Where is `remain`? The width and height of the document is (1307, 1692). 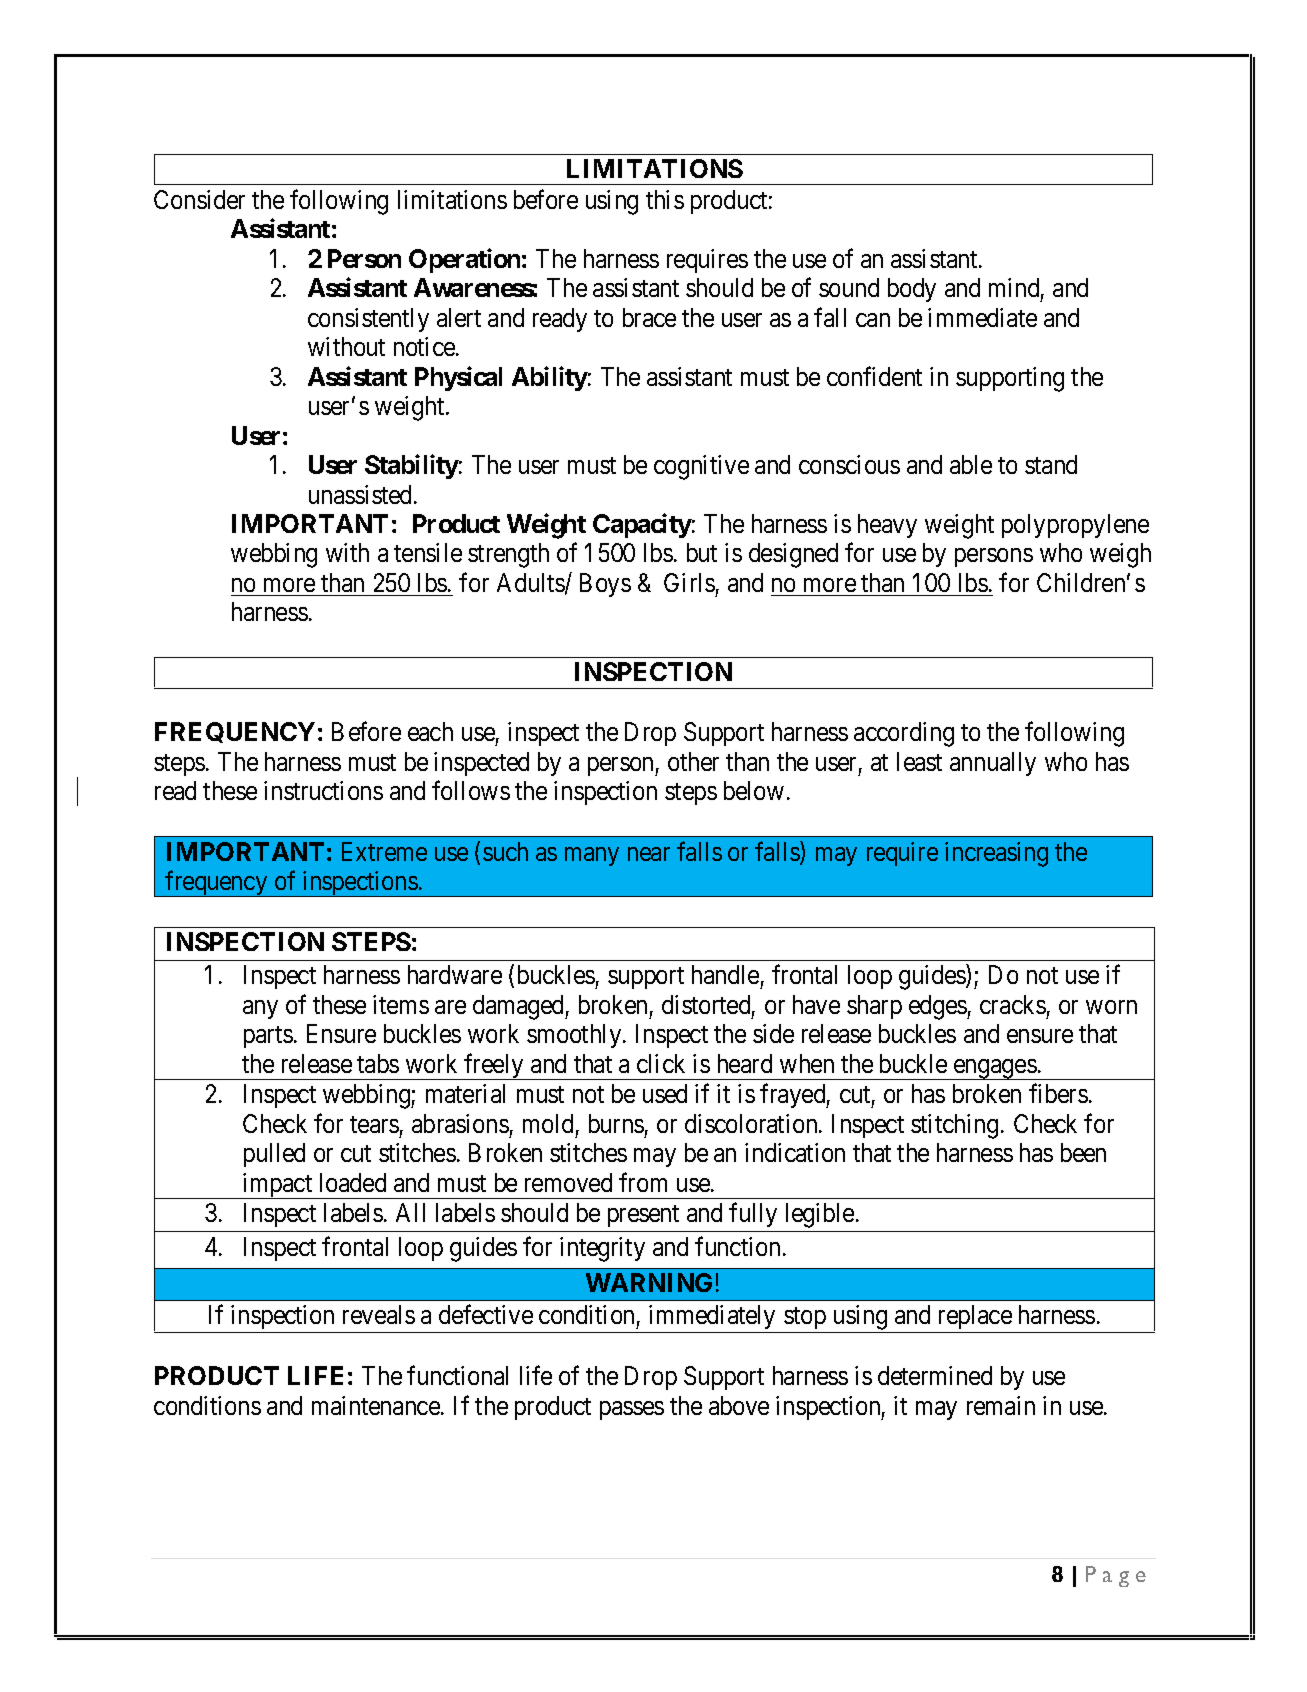
remain is located at coordinates (1001, 1405).
